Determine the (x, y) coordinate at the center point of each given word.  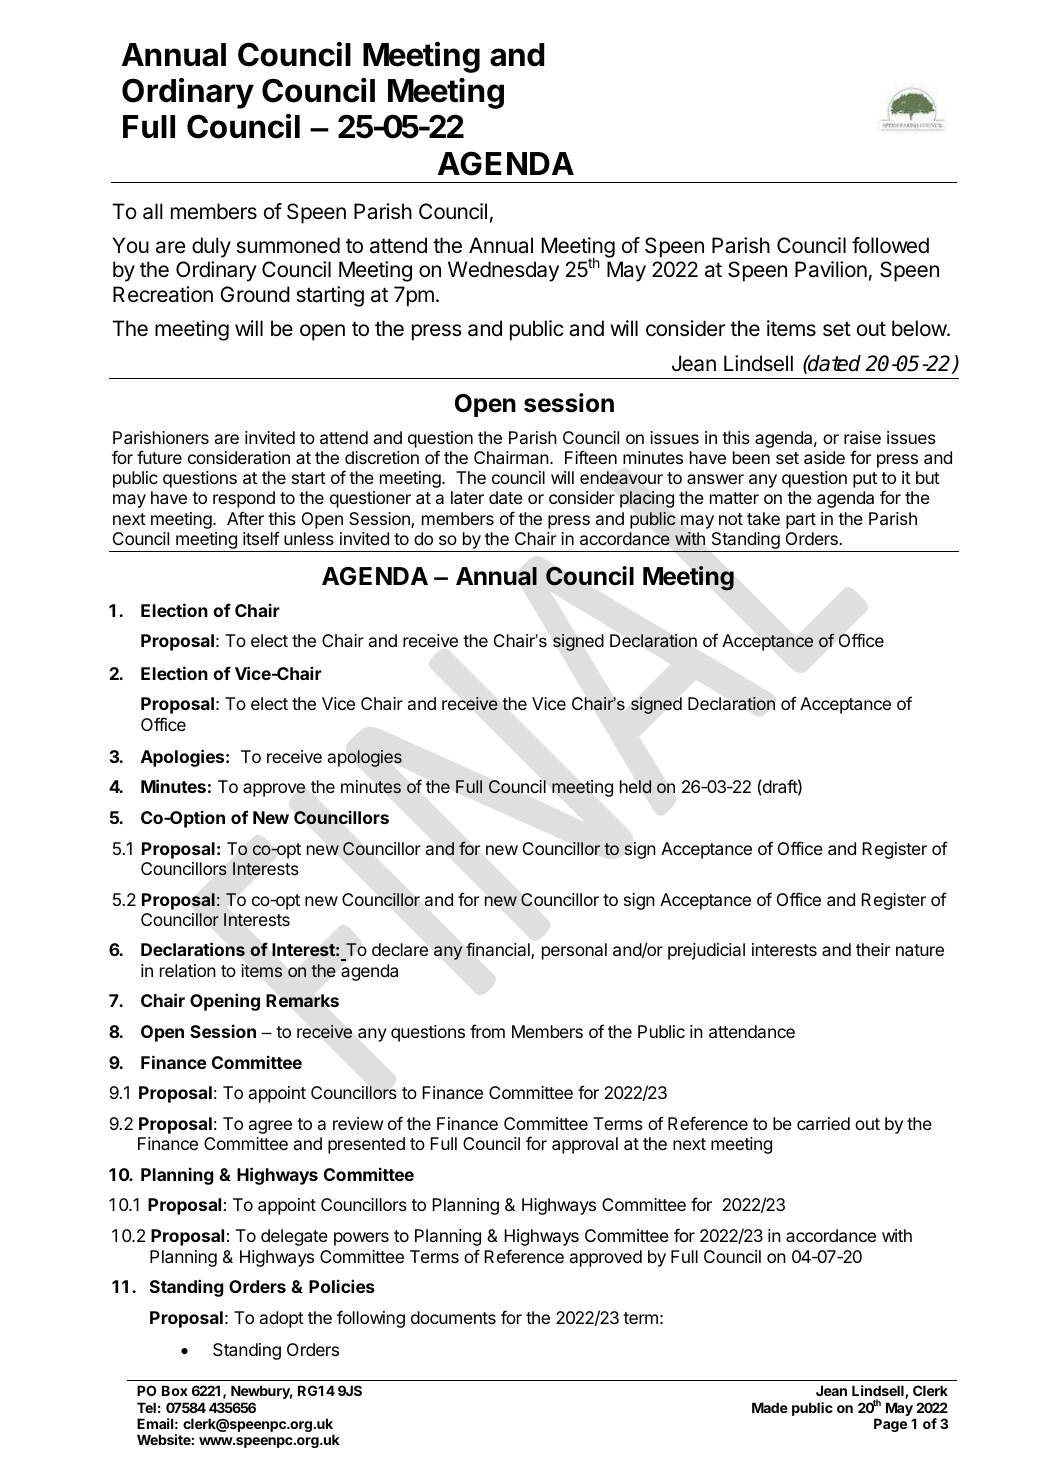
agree (270, 1127)
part (801, 521)
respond (244, 499)
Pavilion (831, 269)
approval (585, 1145)
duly (211, 247)
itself (261, 538)
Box (175, 1390)
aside (824, 457)
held (636, 787)
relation (188, 970)
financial (499, 950)
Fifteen (591, 457)
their (873, 949)
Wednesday (503, 271)
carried (823, 1123)
